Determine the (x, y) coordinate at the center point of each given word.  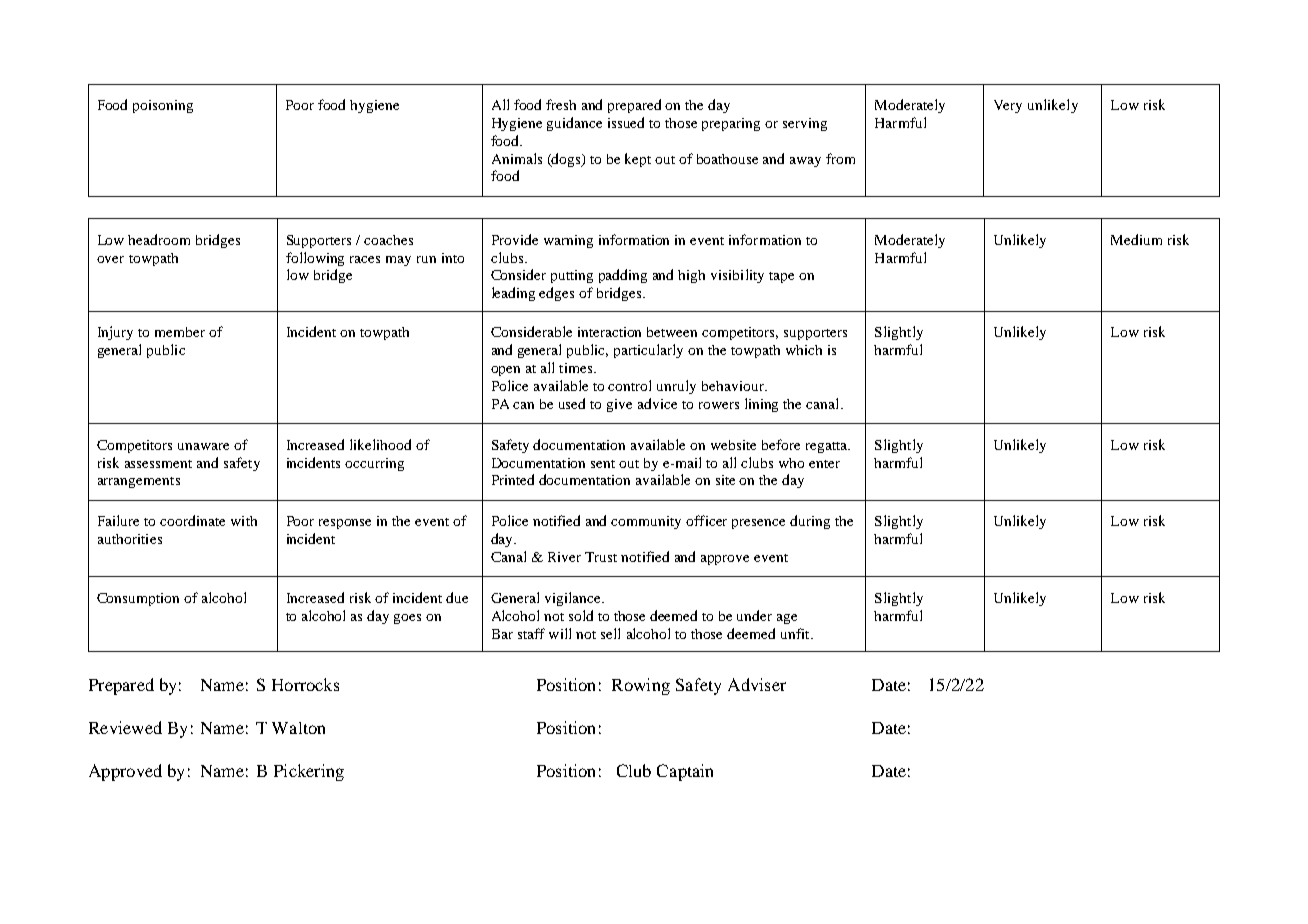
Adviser (757, 684)
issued (626, 122)
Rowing (641, 686)
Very (1008, 106)
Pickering (309, 772)
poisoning (163, 106)
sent (603, 464)
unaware (203, 446)
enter (824, 464)
